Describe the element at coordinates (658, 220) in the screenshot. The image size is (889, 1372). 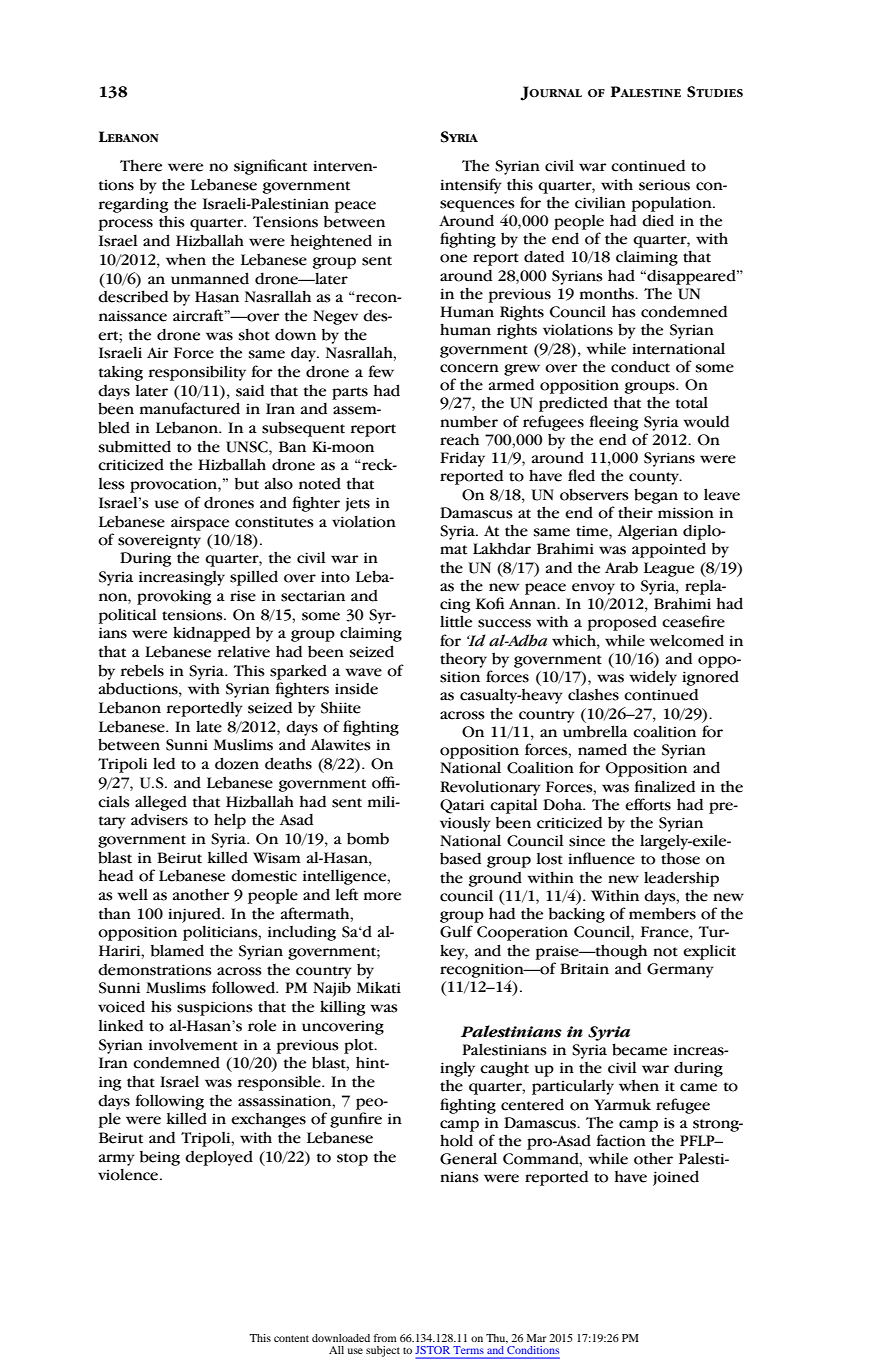
I see `died` at that location.
